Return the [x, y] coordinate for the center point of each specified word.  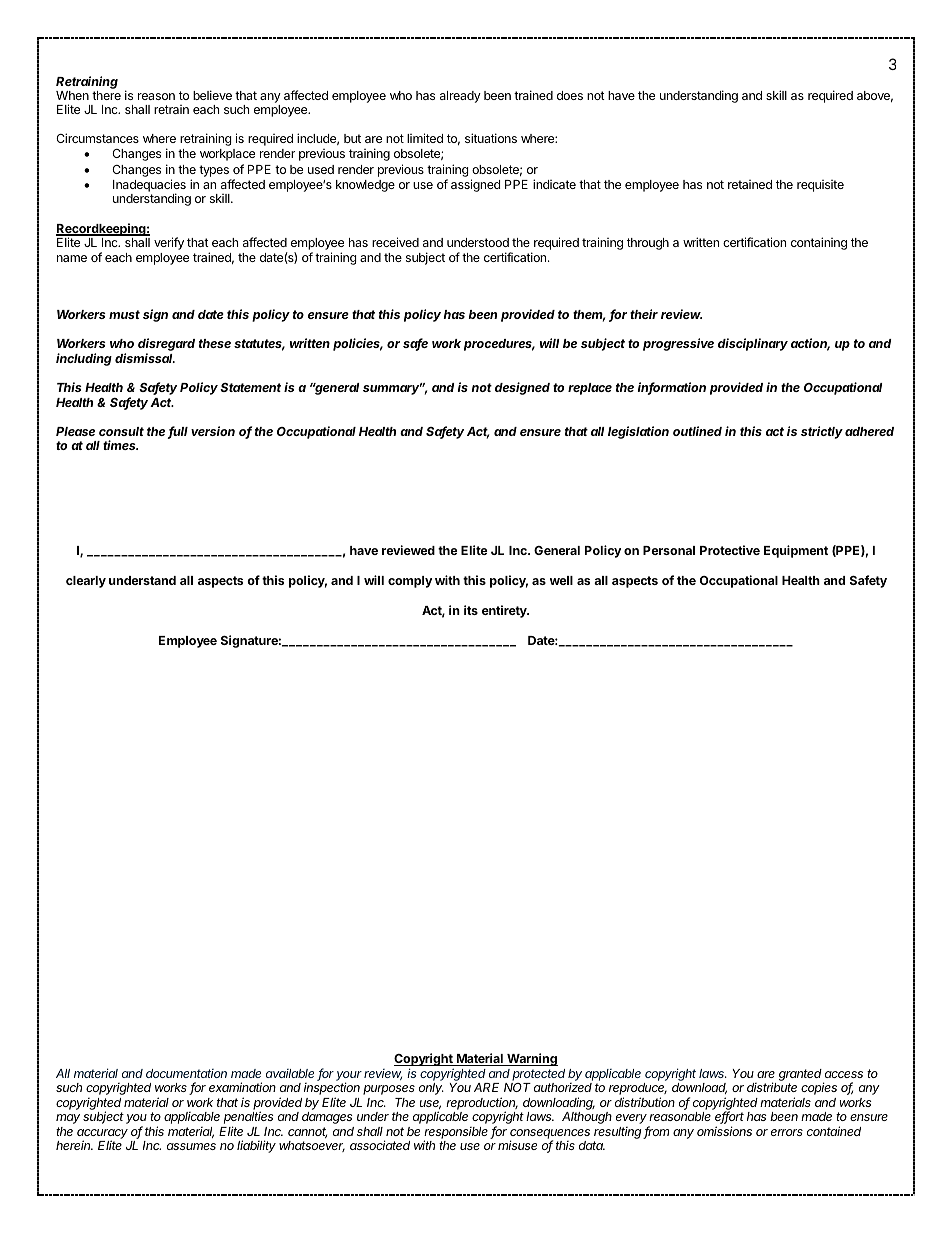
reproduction [482, 1104]
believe [212, 95]
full [178, 432]
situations [491, 138]
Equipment [796, 551]
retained [750, 184]
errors [787, 1132]
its [471, 610]
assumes [191, 1146]
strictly [822, 432]
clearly [86, 582]
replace [590, 389]
